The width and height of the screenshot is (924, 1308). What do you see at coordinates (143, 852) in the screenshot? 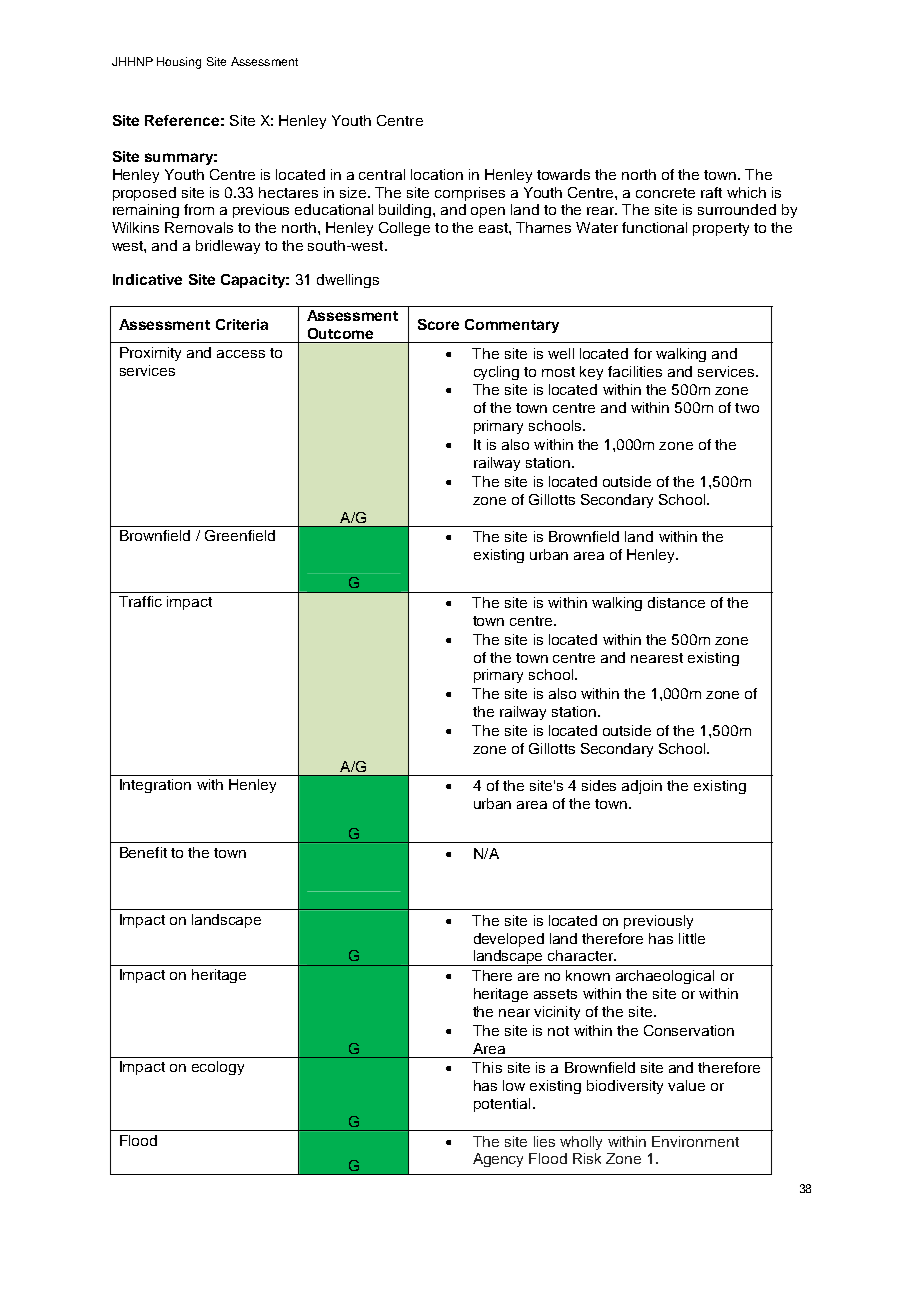
I see `Benefit` at bounding box center [143, 852].
